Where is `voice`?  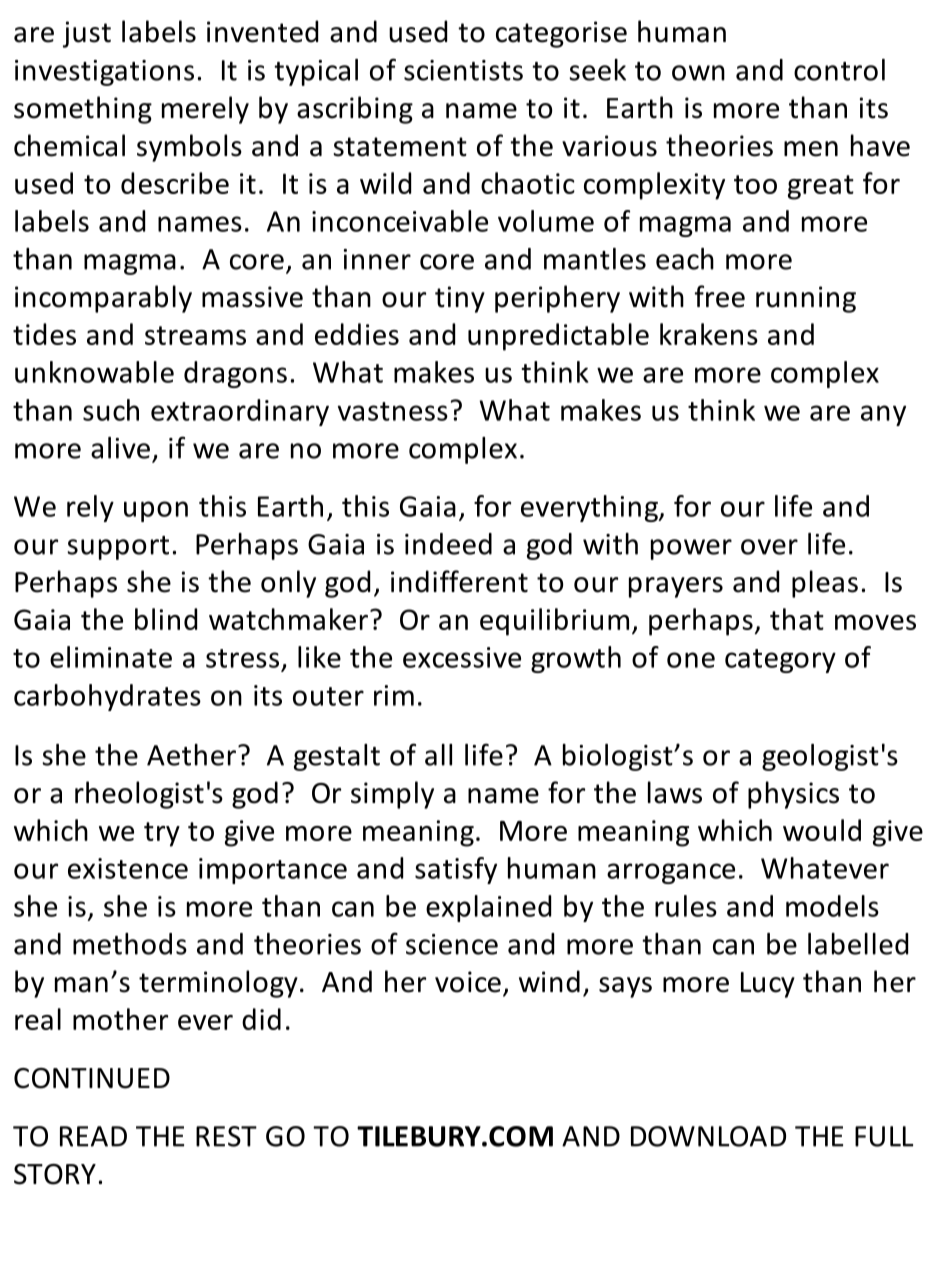
voice is located at coordinates (468, 982).
